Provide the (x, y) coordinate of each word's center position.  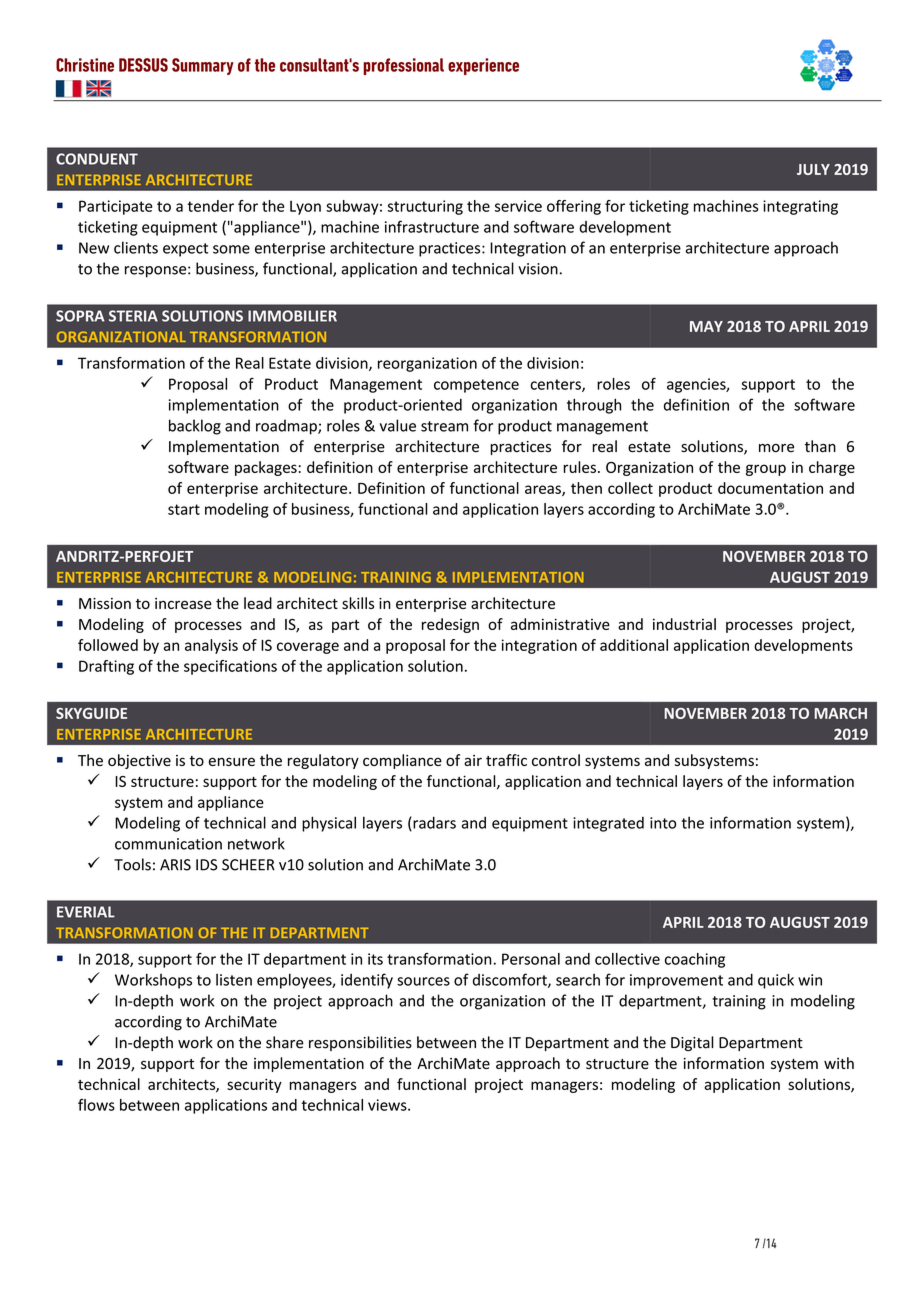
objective (139, 761)
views (388, 1105)
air (473, 760)
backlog (195, 427)
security (254, 1085)
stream (444, 426)
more (776, 448)
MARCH (840, 713)
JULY (813, 169)
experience (483, 66)
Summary (203, 66)
